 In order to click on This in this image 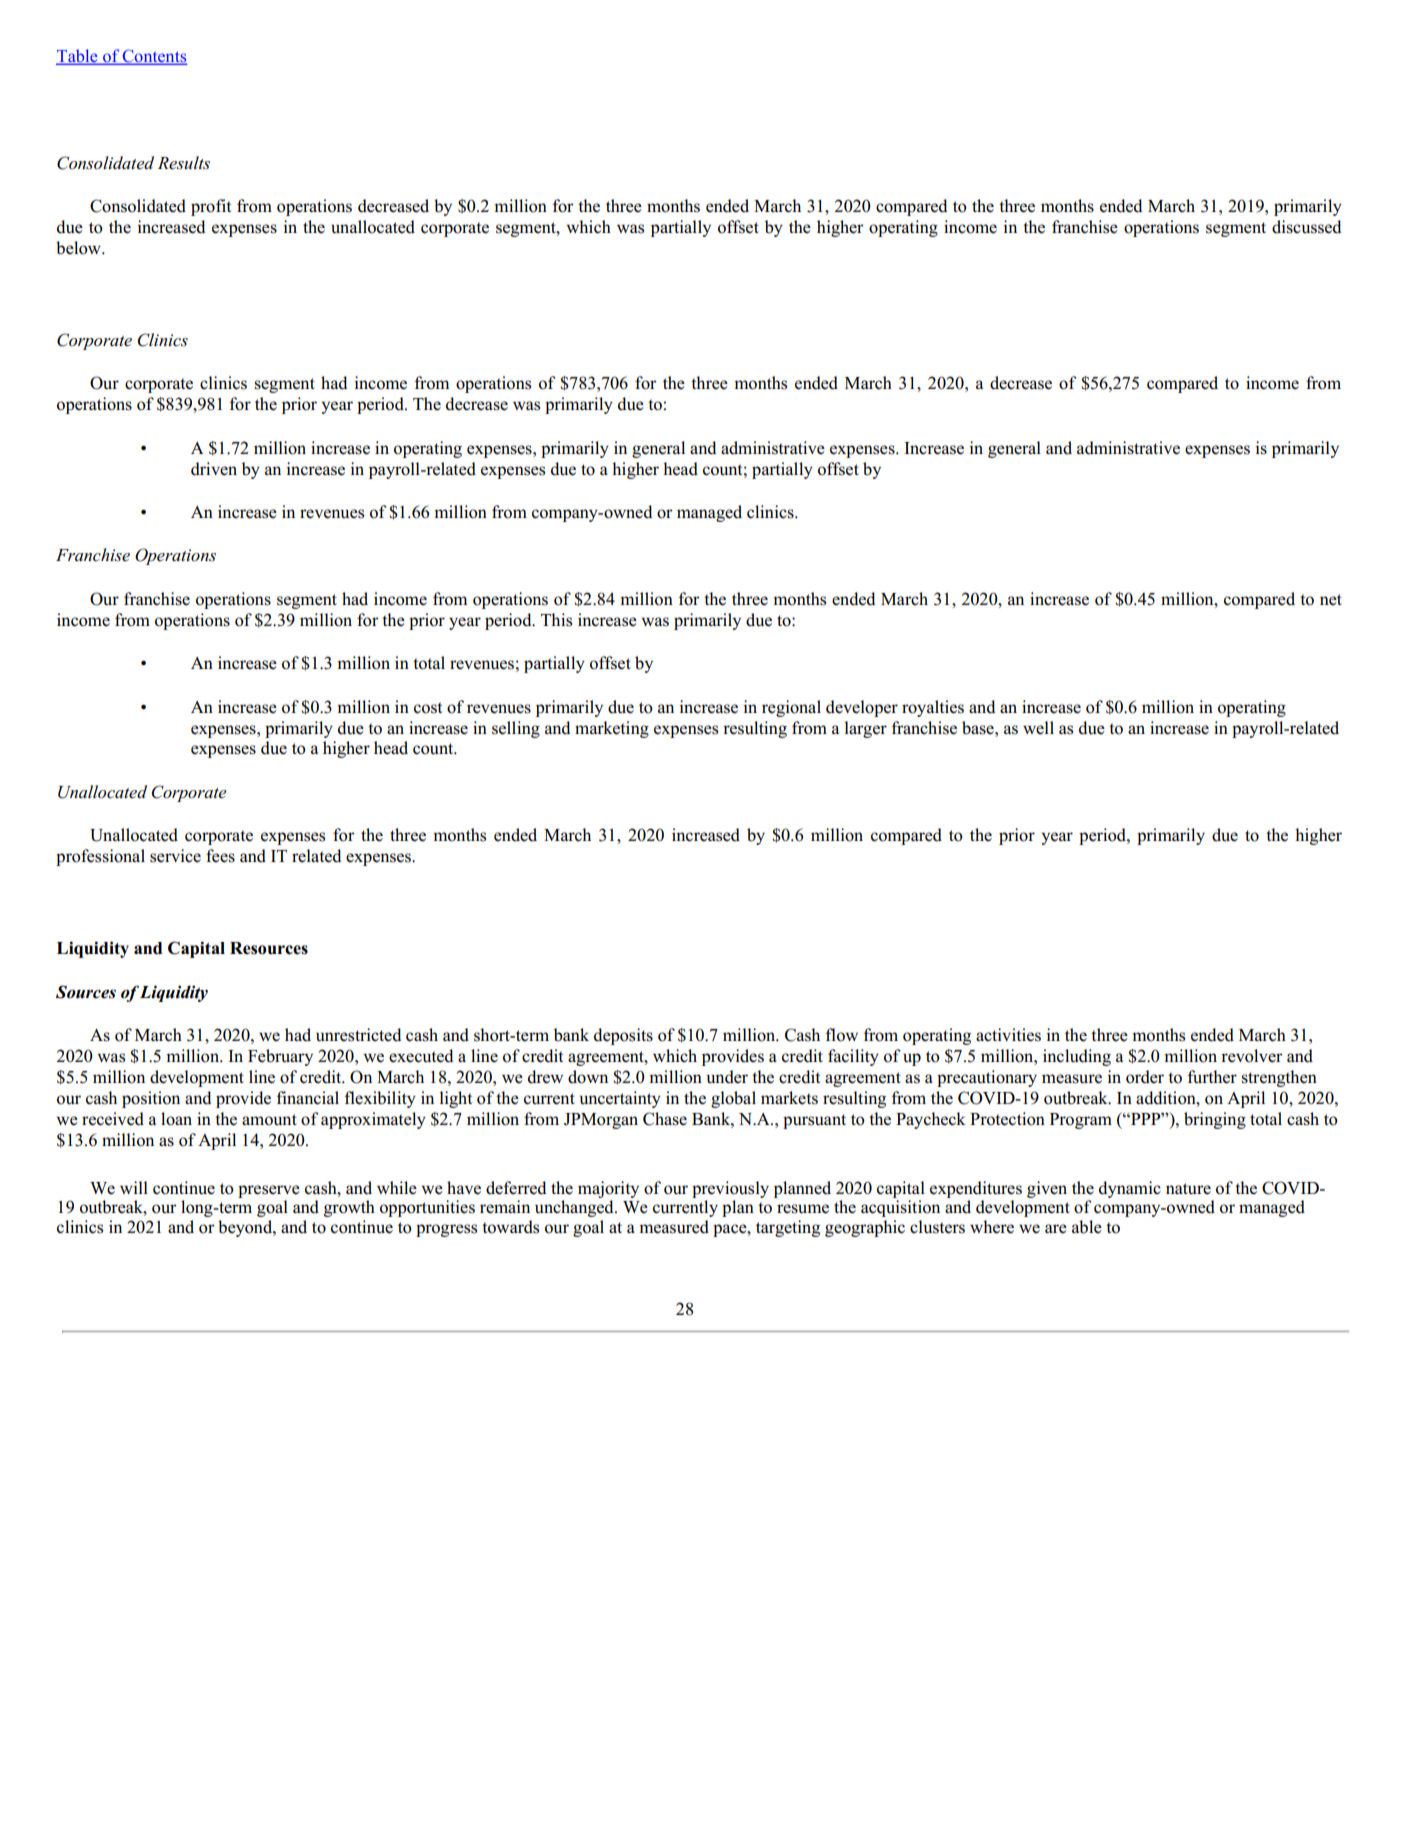, I will do `click(556, 620)`.
